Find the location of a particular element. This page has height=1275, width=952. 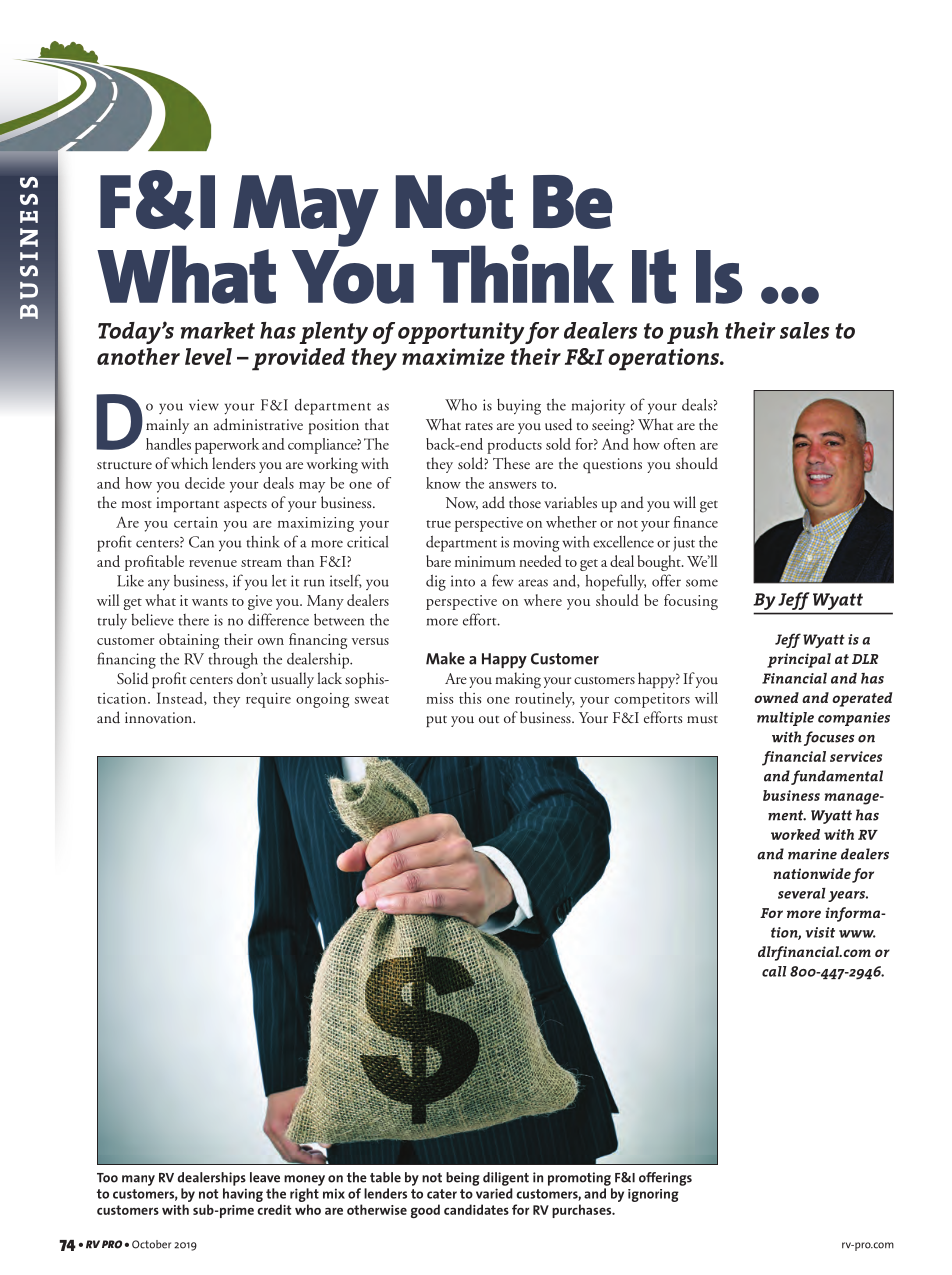

maximize is located at coordinates (453, 357).
